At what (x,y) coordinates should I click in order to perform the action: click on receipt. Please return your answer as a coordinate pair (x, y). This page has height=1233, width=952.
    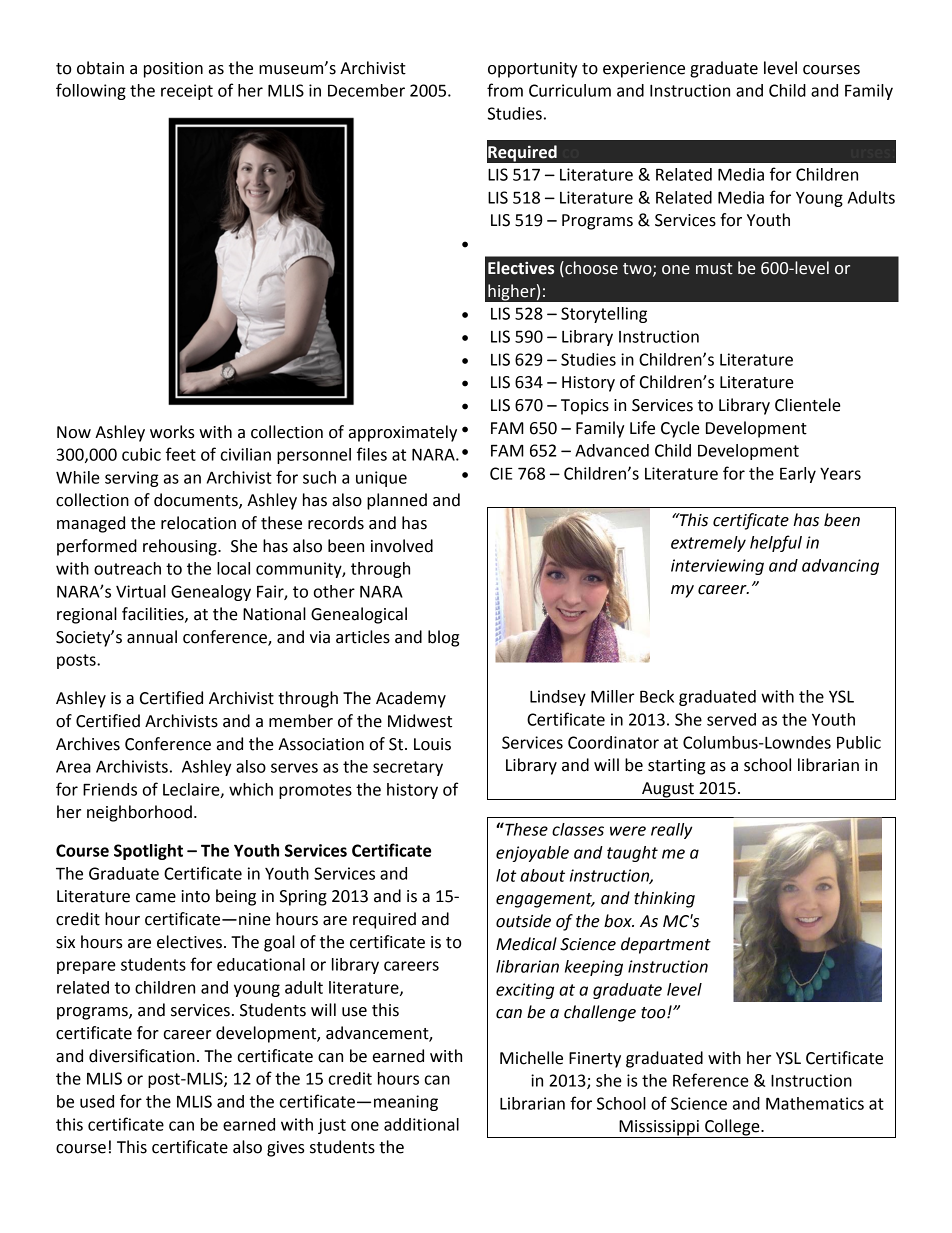
    Looking at the image, I should click on (187, 92).
